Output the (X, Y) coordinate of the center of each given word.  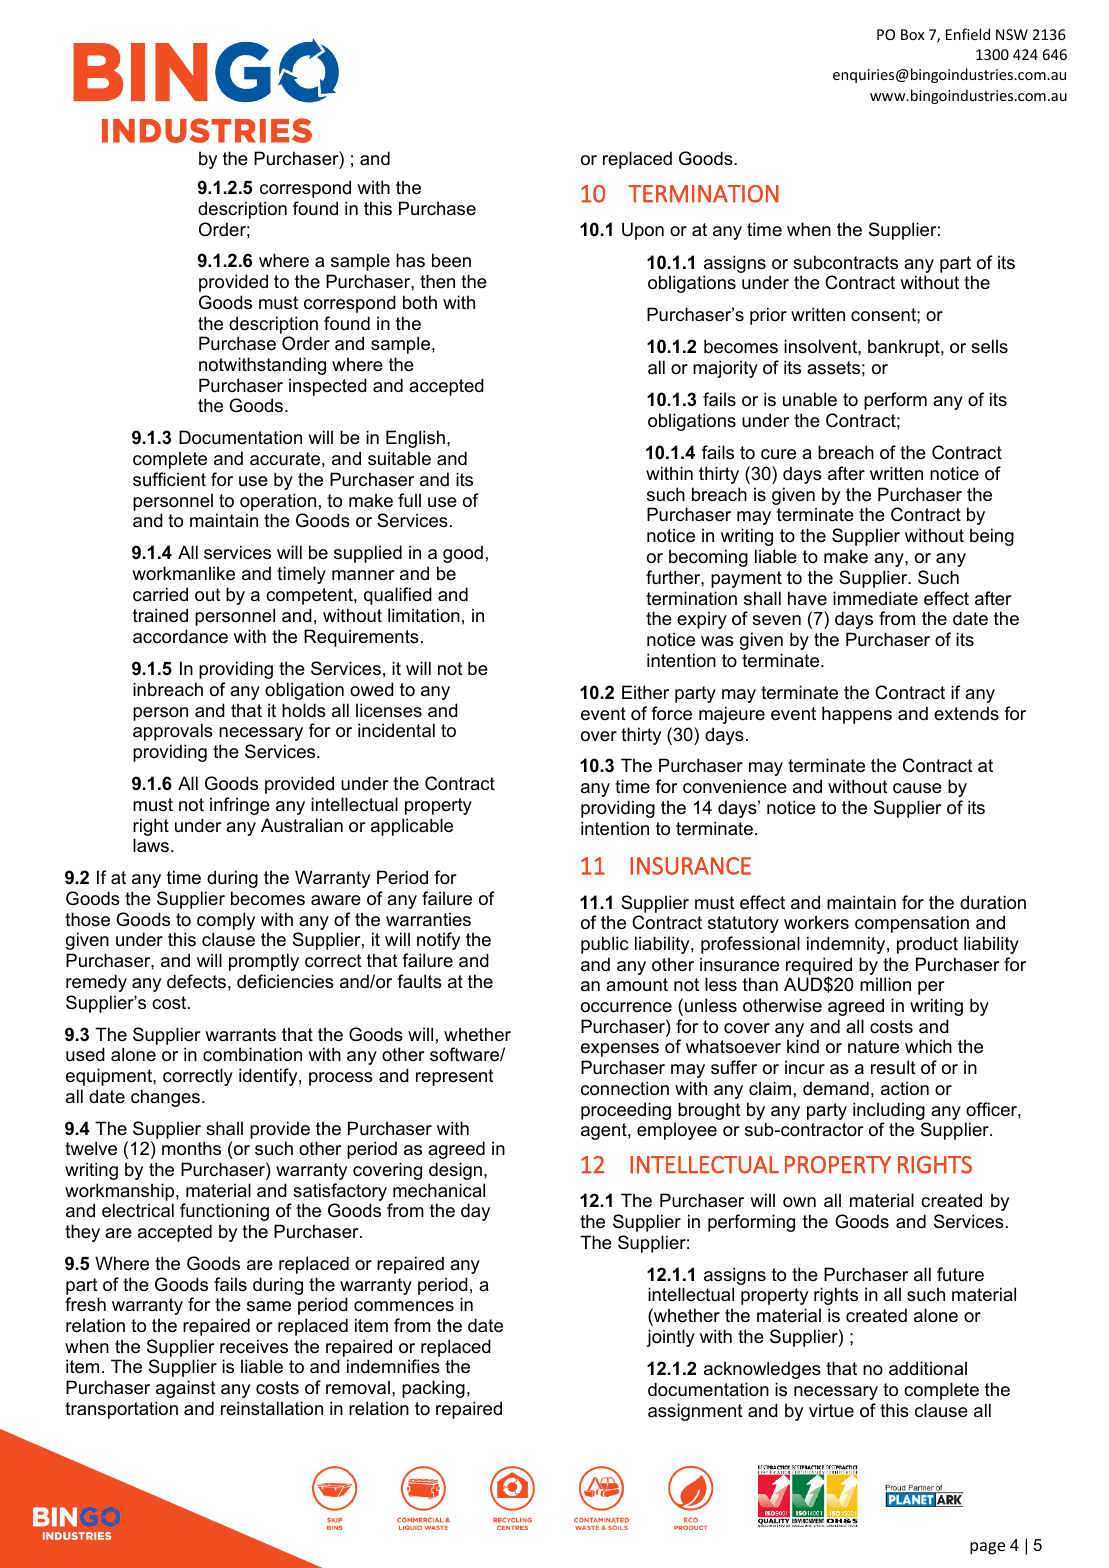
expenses (620, 1050)
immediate (875, 598)
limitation (424, 615)
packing (433, 1389)
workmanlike (183, 573)
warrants (240, 1034)
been (451, 260)
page (987, 1548)
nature (873, 1047)
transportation (121, 1410)
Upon (643, 231)
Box (913, 34)
